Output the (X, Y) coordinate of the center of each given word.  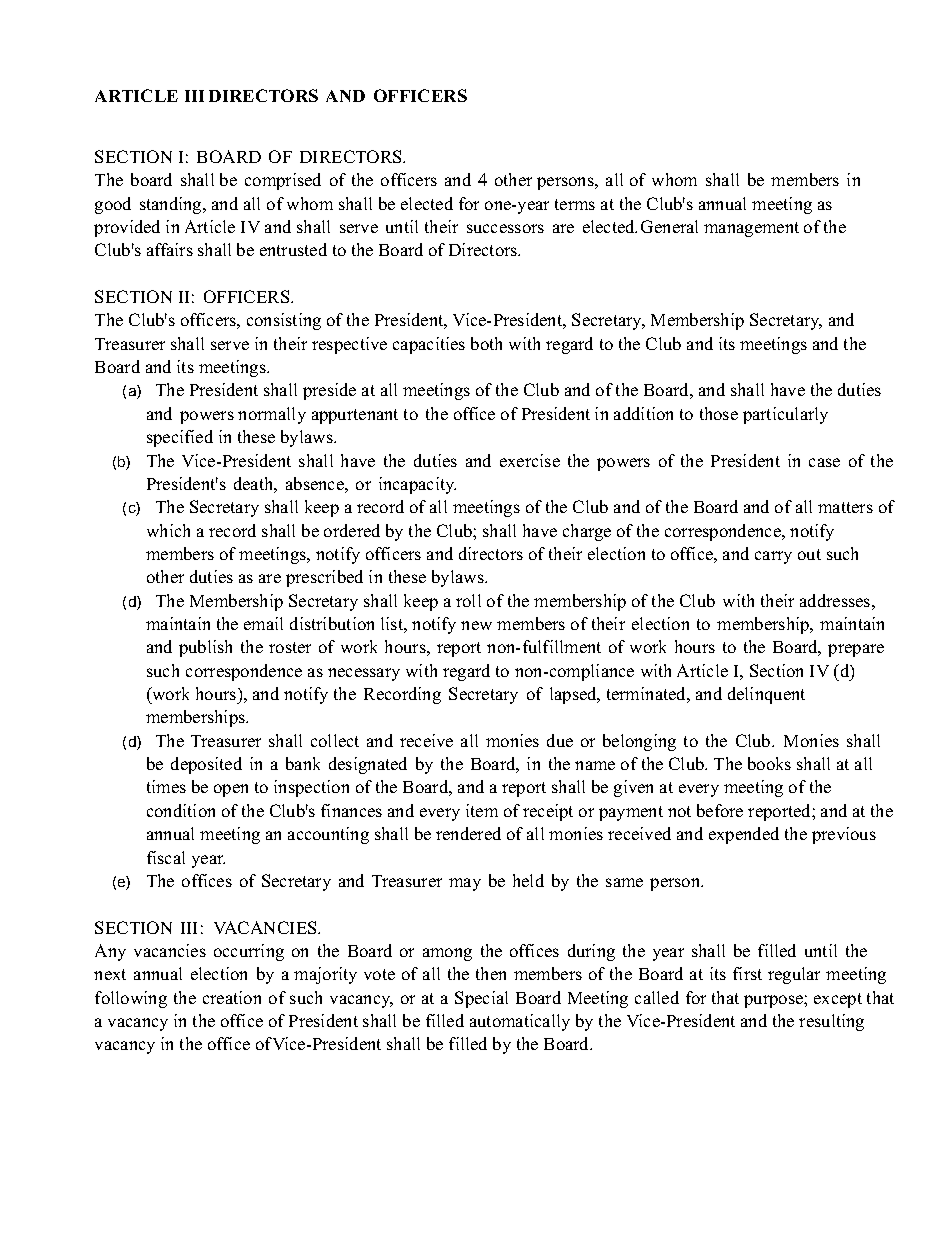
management (751, 229)
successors (505, 228)
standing (172, 205)
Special (481, 999)
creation (232, 997)
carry (773, 557)
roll (468, 600)
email (263, 623)
